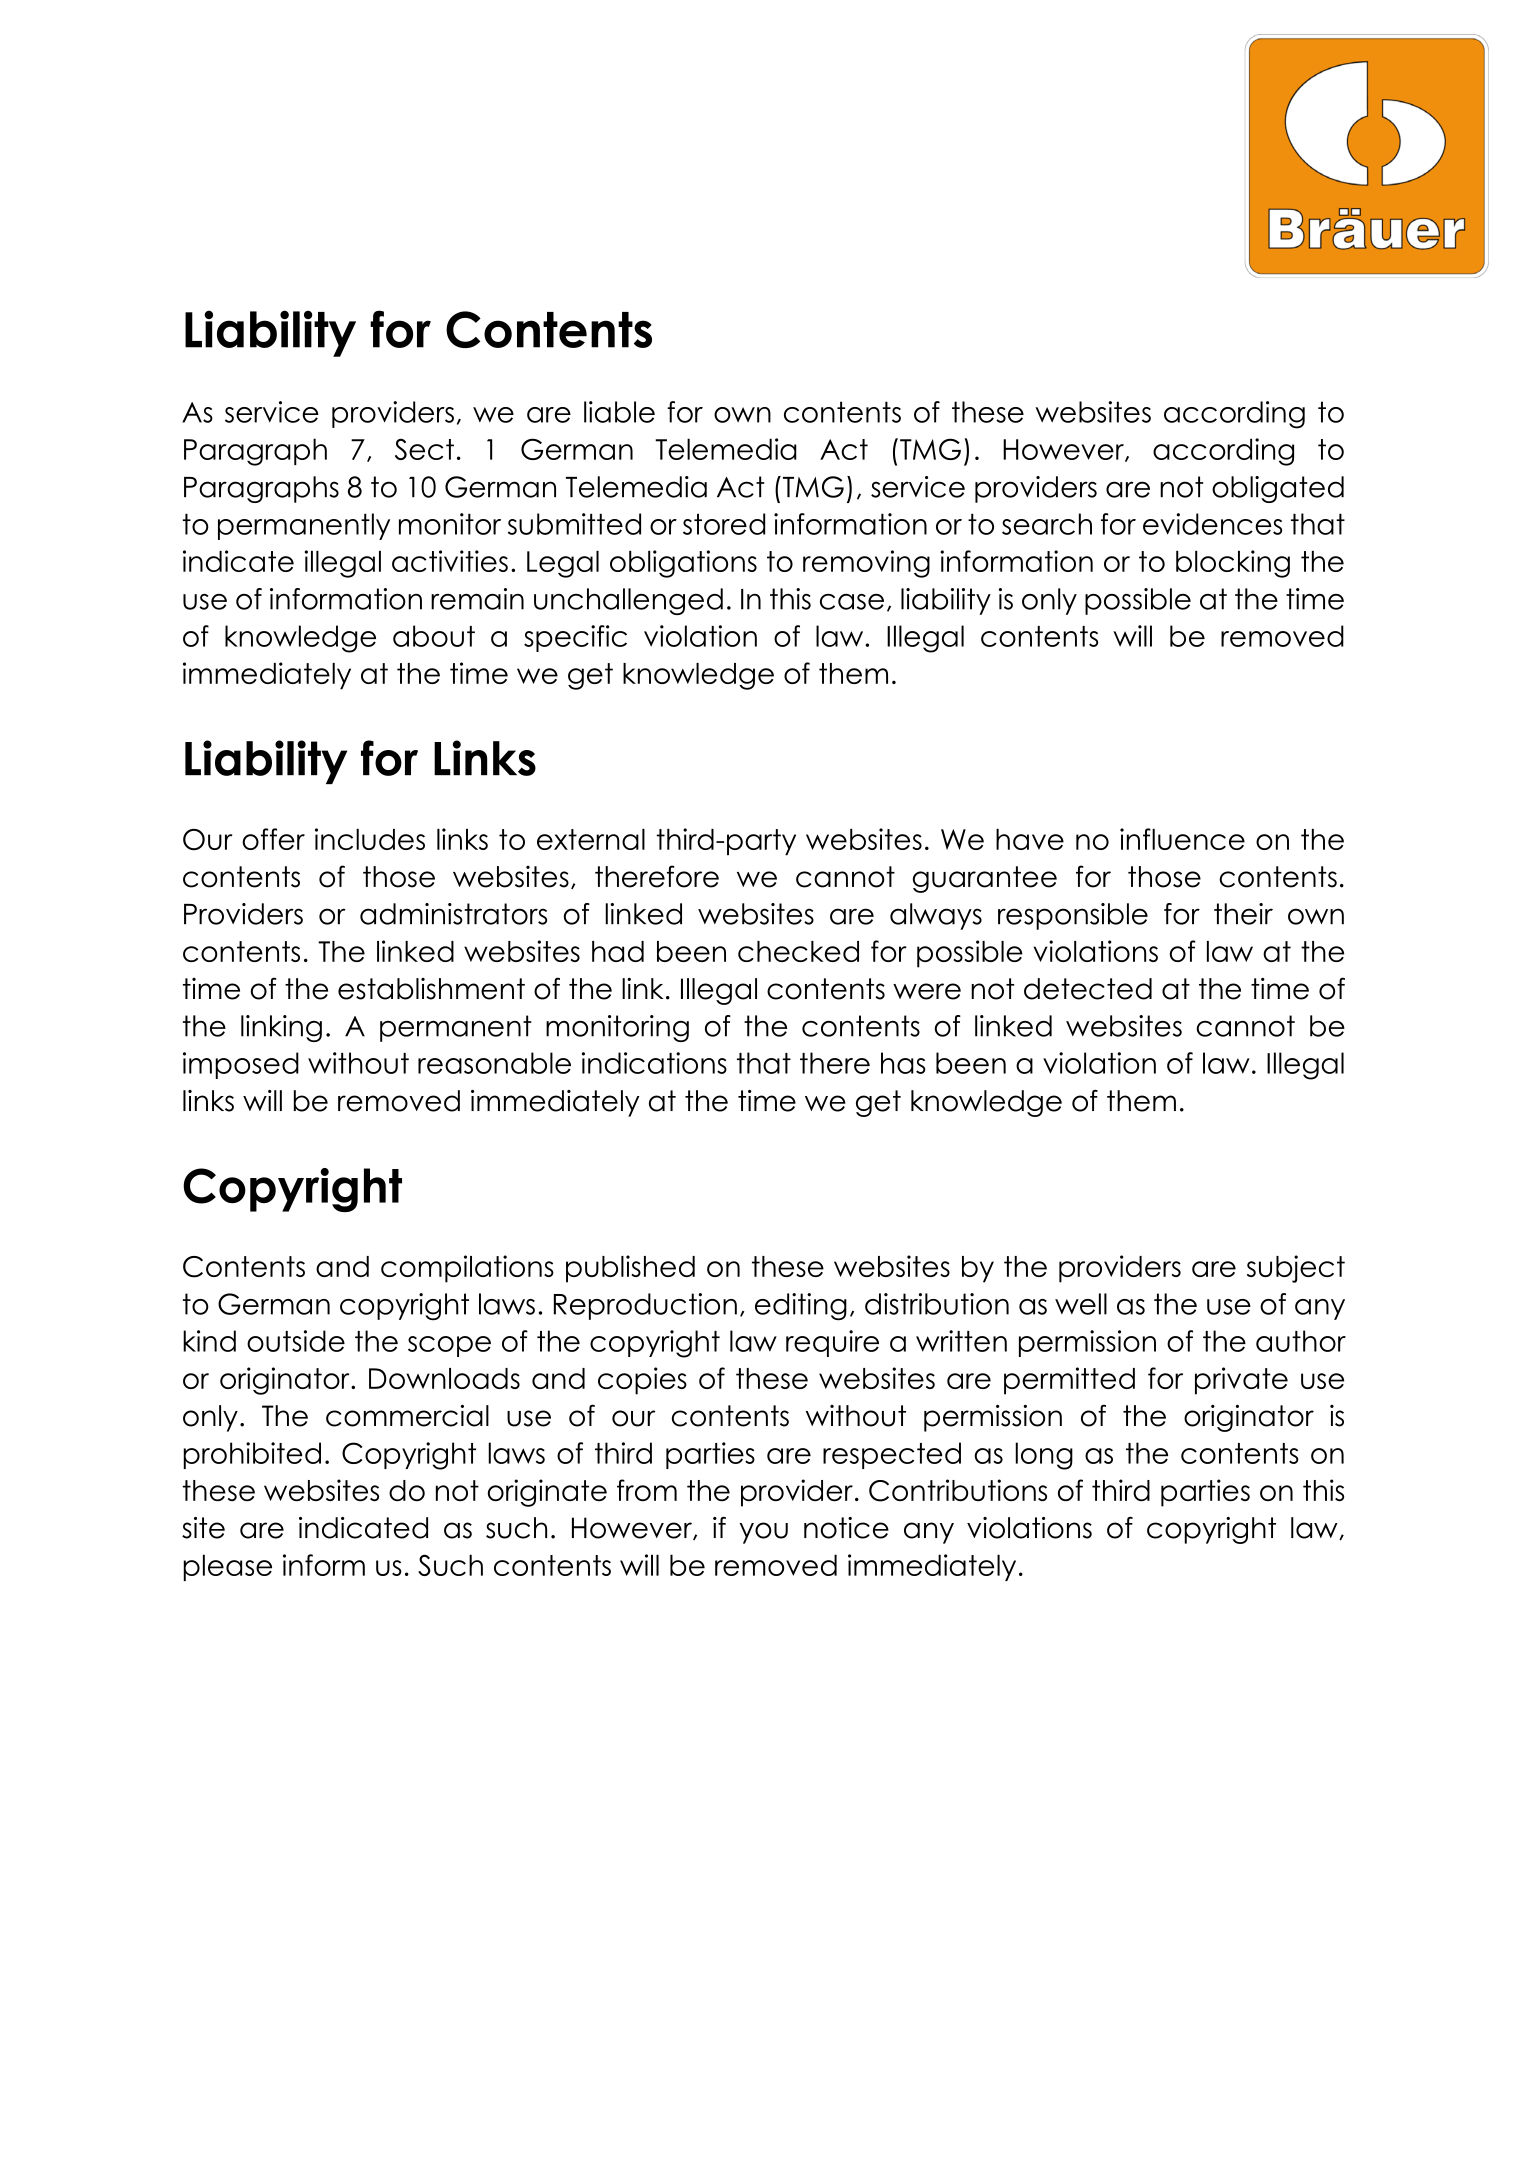 The height and width of the screenshot is (2160, 1527). What do you see at coordinates (1182, 839) in the screenshot?
I see `influence` at bounding box center [1182, 839].
